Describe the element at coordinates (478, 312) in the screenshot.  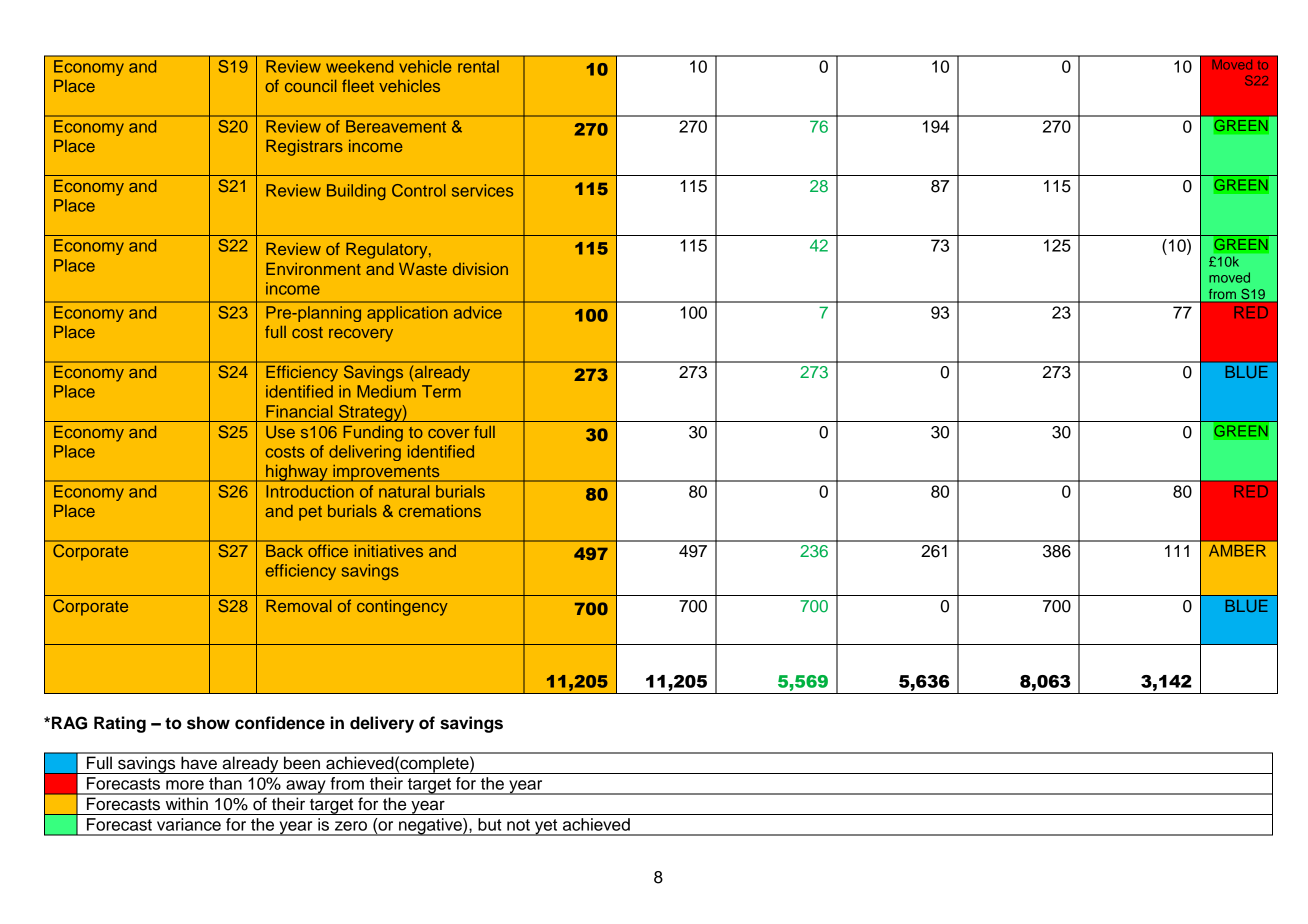
I see `advice` at that location.
